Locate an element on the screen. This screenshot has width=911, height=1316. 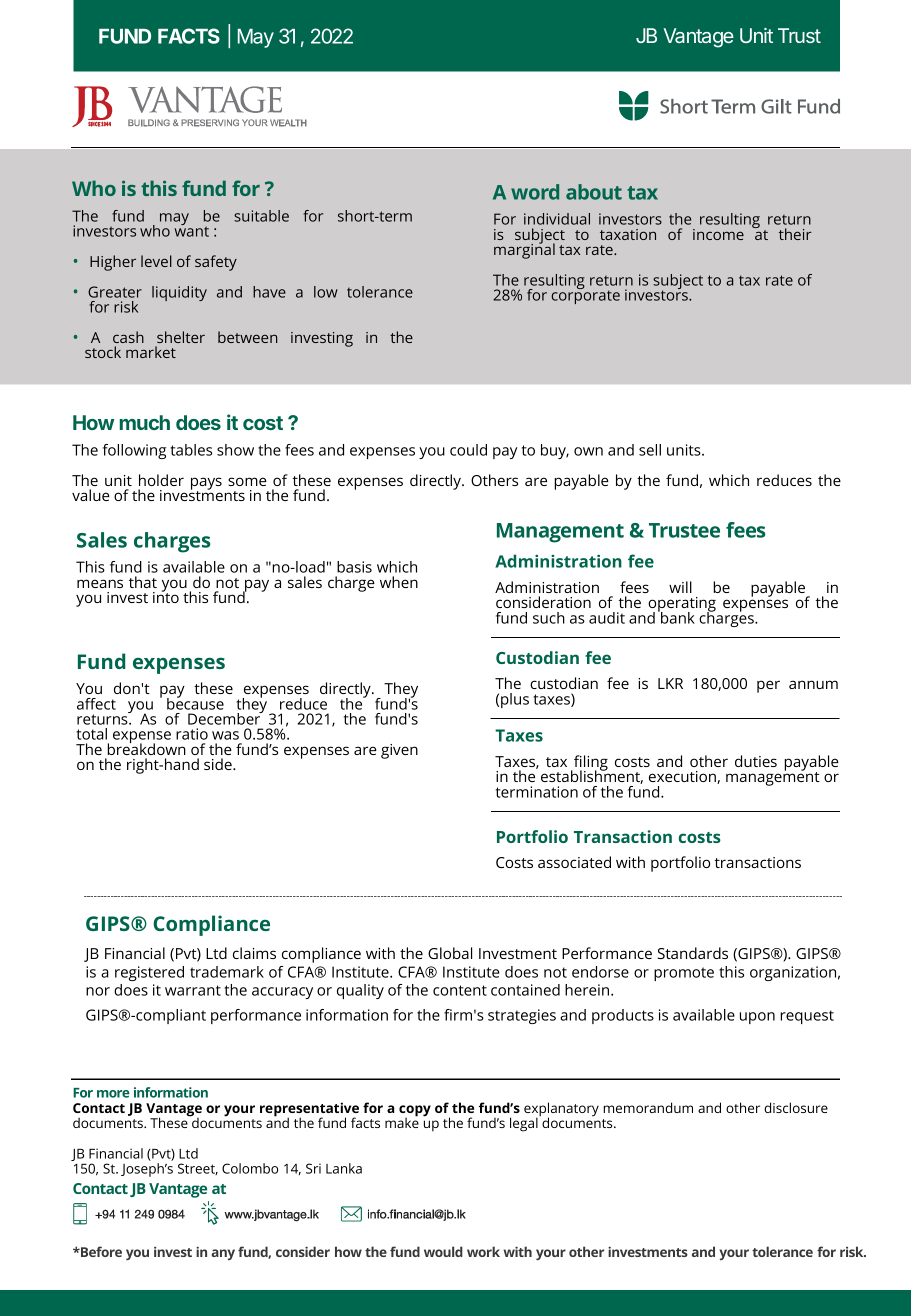
disclosure is located at coordinates (796, 1107).
